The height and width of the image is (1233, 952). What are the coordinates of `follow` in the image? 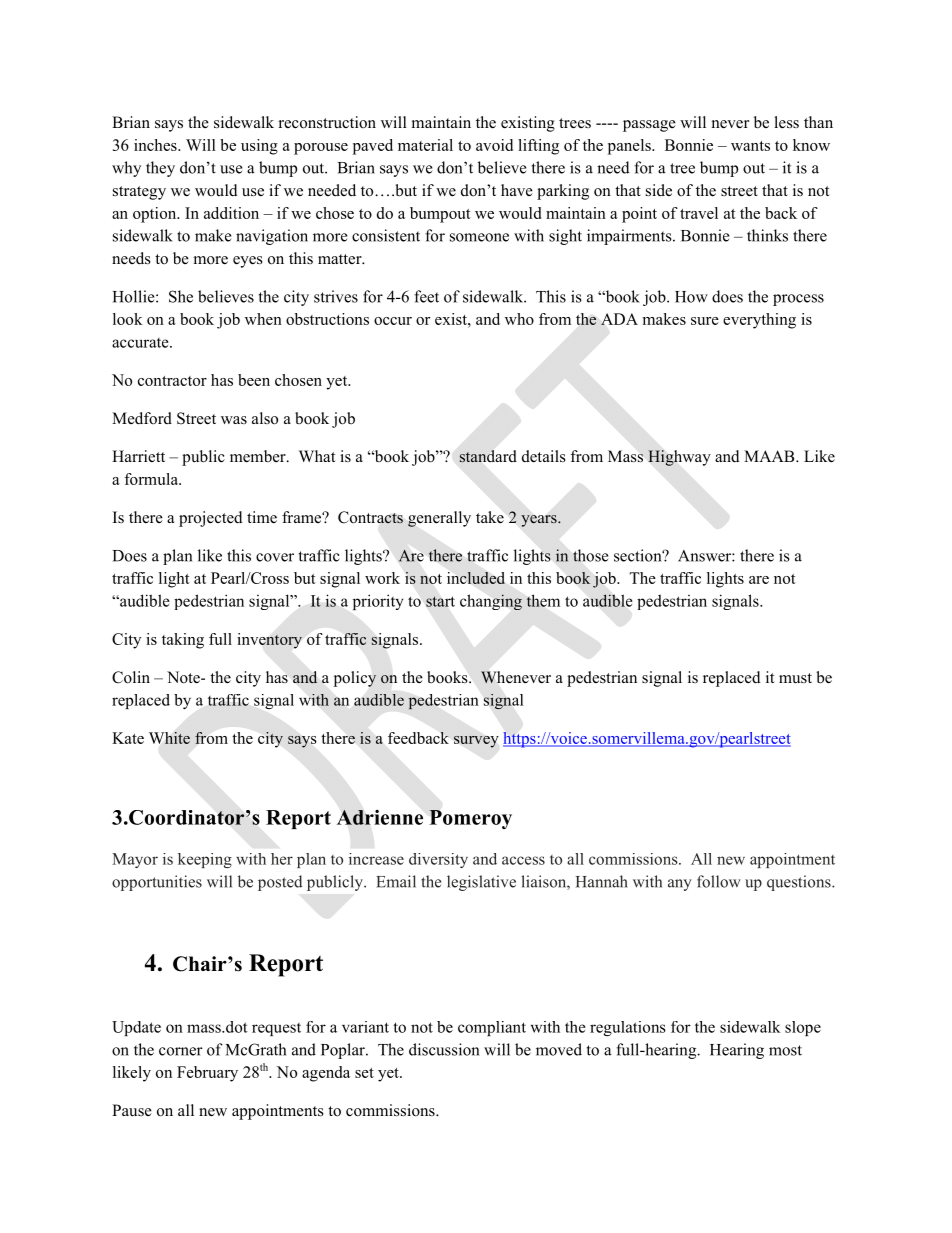 It's located at (719, 881).
